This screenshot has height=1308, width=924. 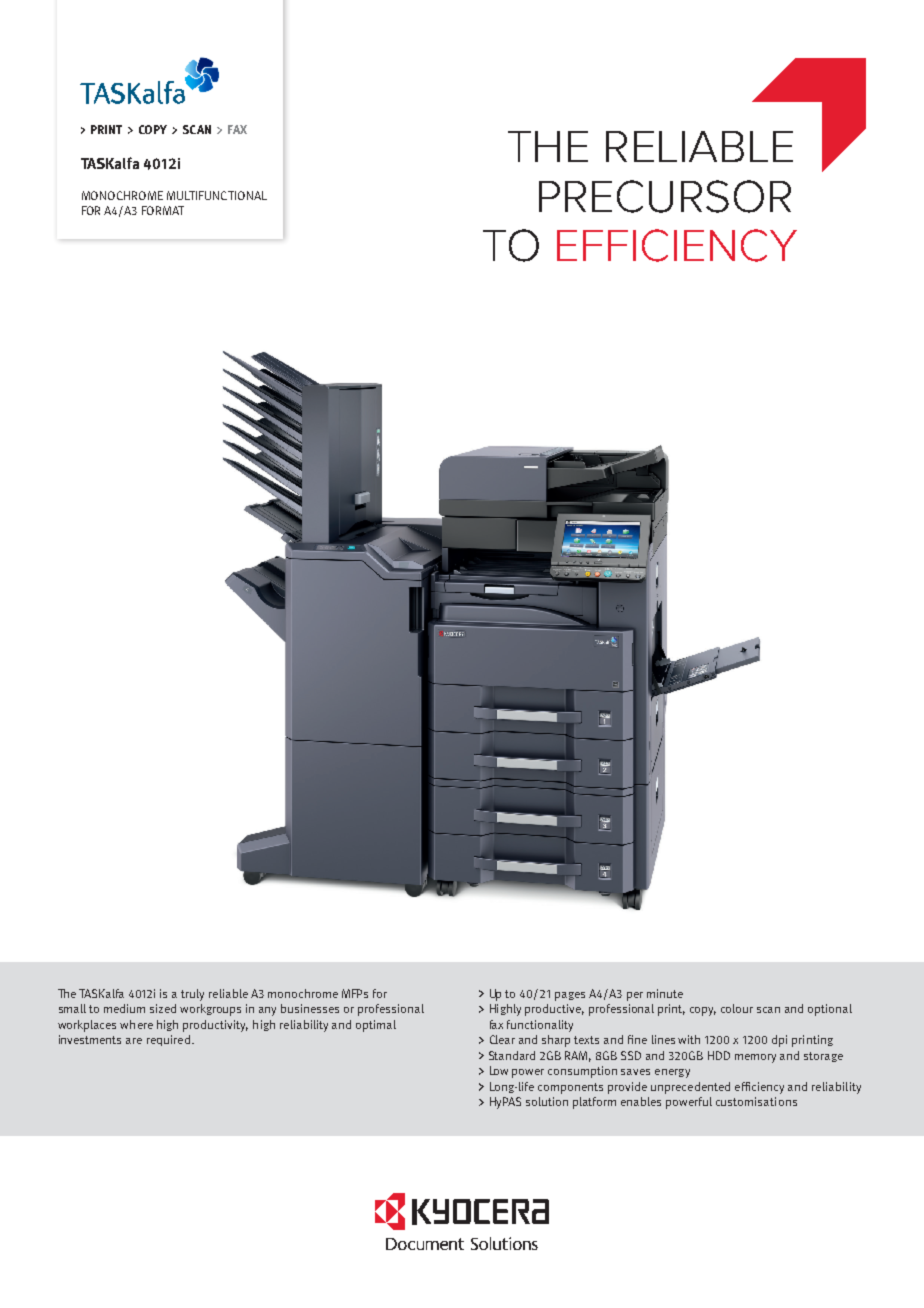 What do you see at coordinates (168, 1040) in the screenshot?
I see `required` at bounding box center [168, 1040].
